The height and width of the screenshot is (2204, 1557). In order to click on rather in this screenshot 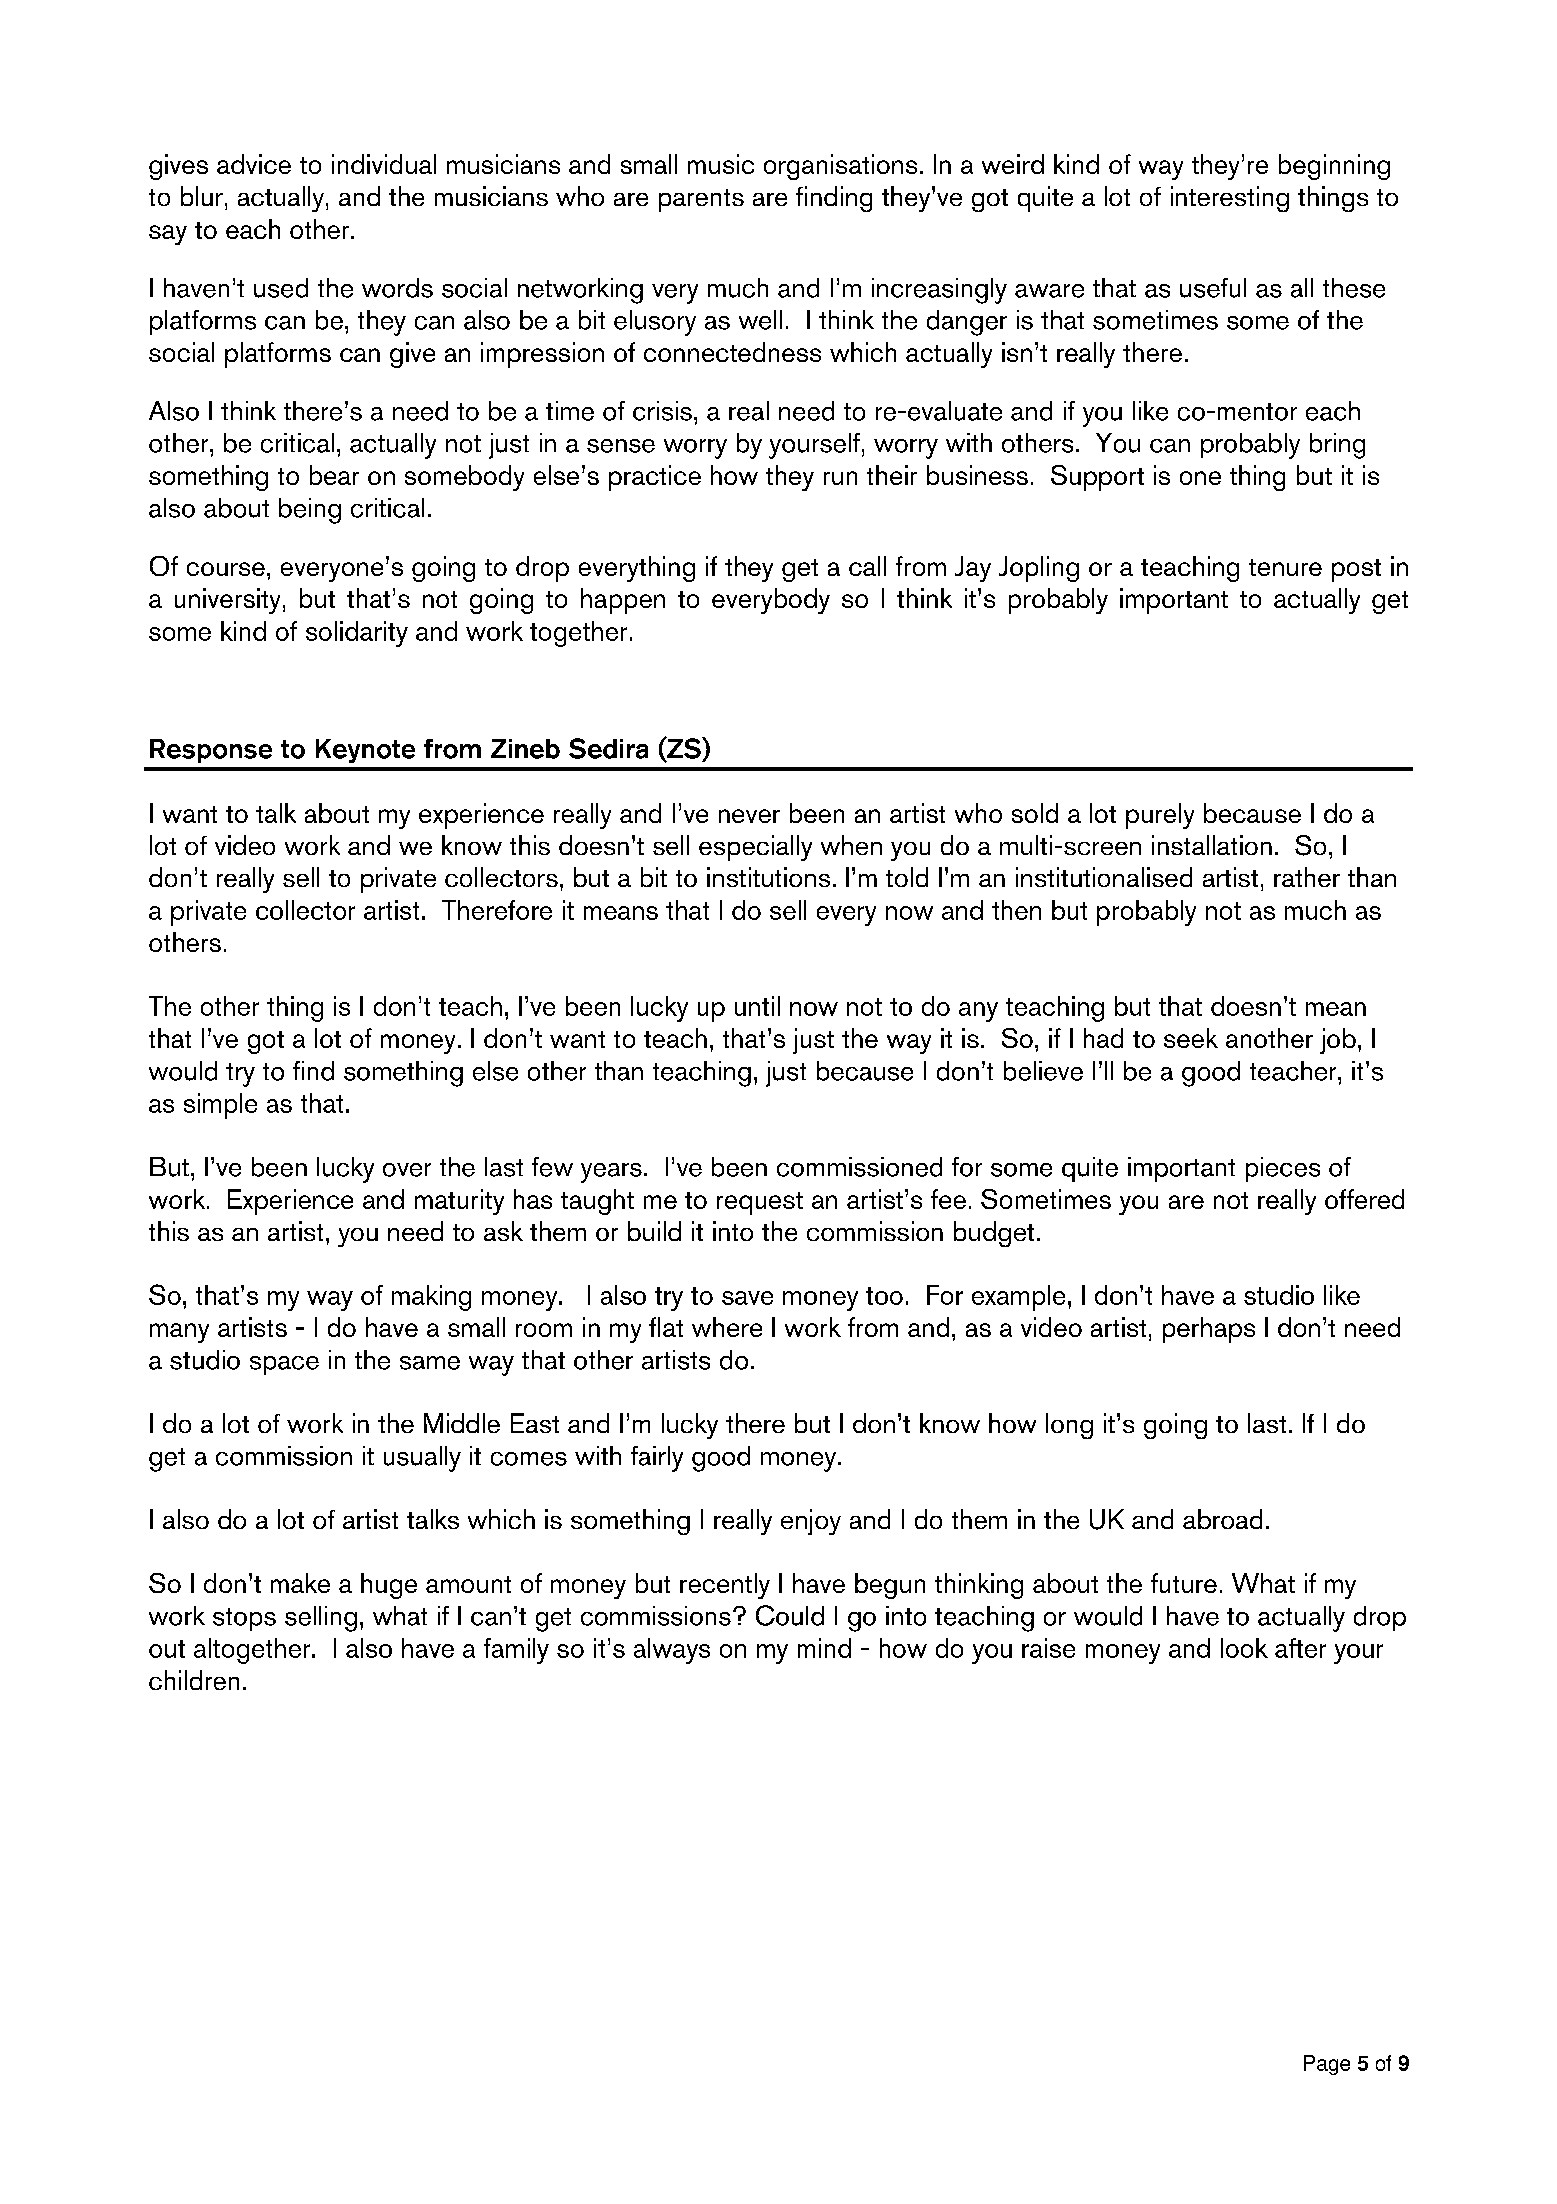, I will do `click(1307, 877)`.
